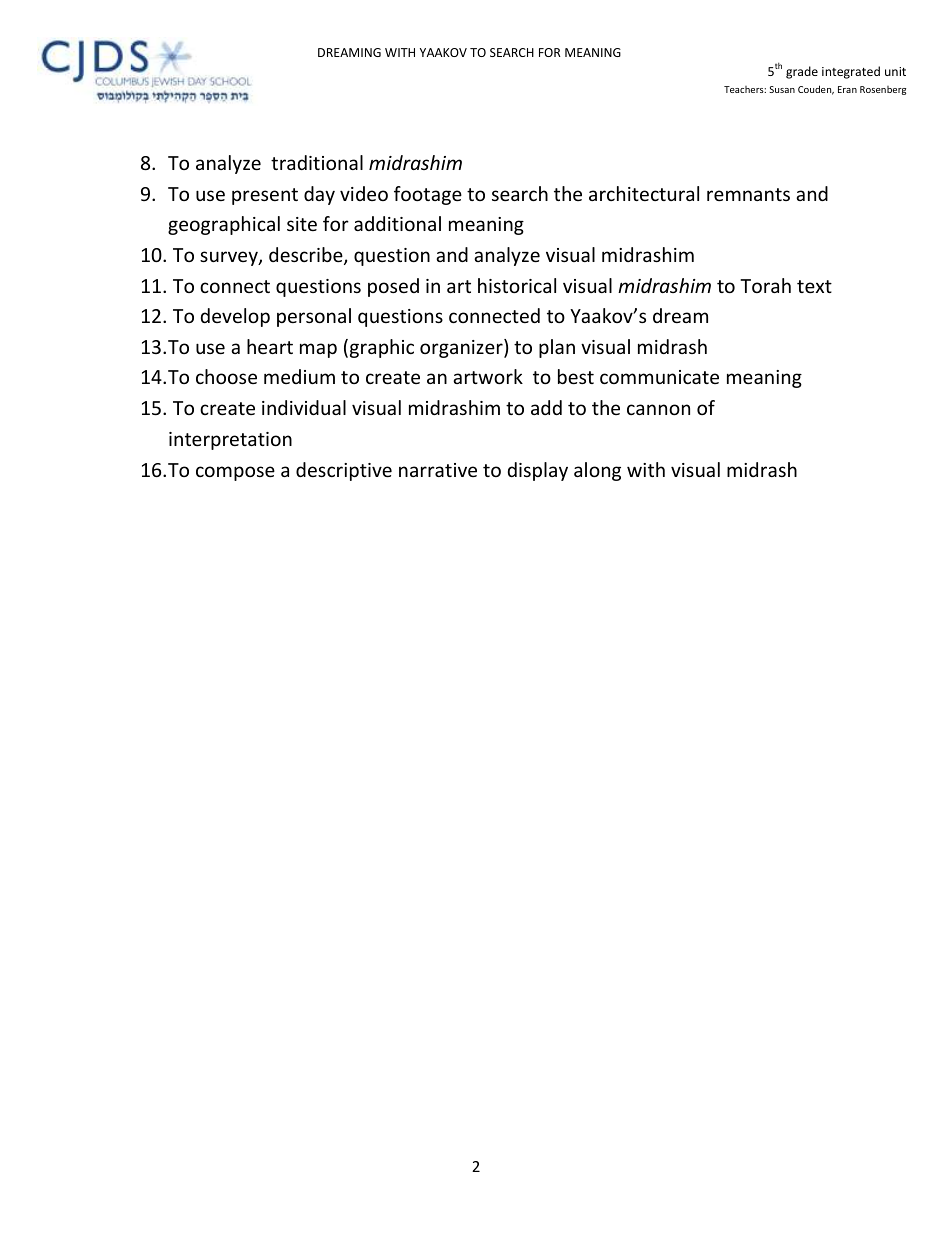 This document has width=952, height=1233. I want to click on descriptive, so click(344, 471).
